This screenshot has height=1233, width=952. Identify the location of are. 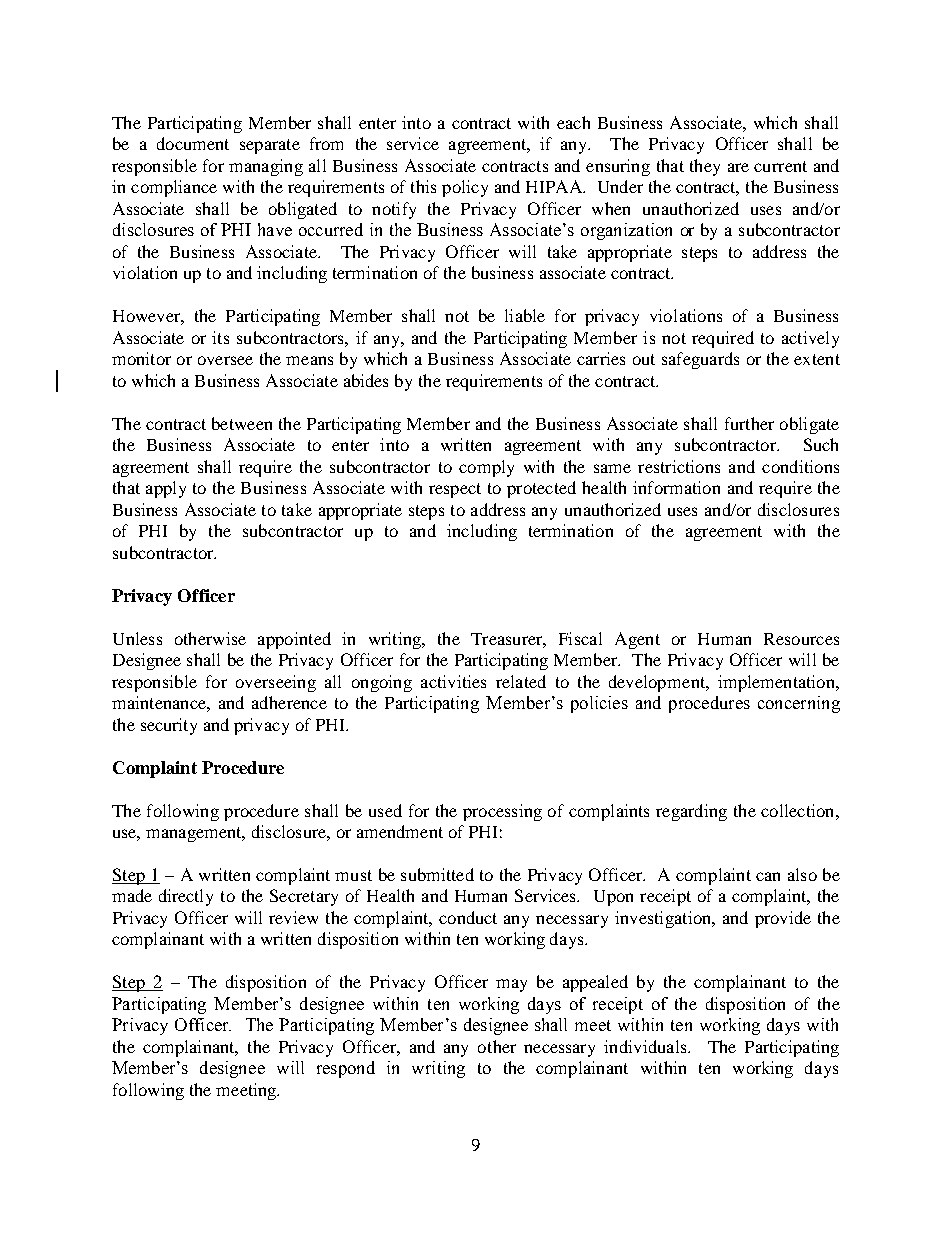
(738, 167).
